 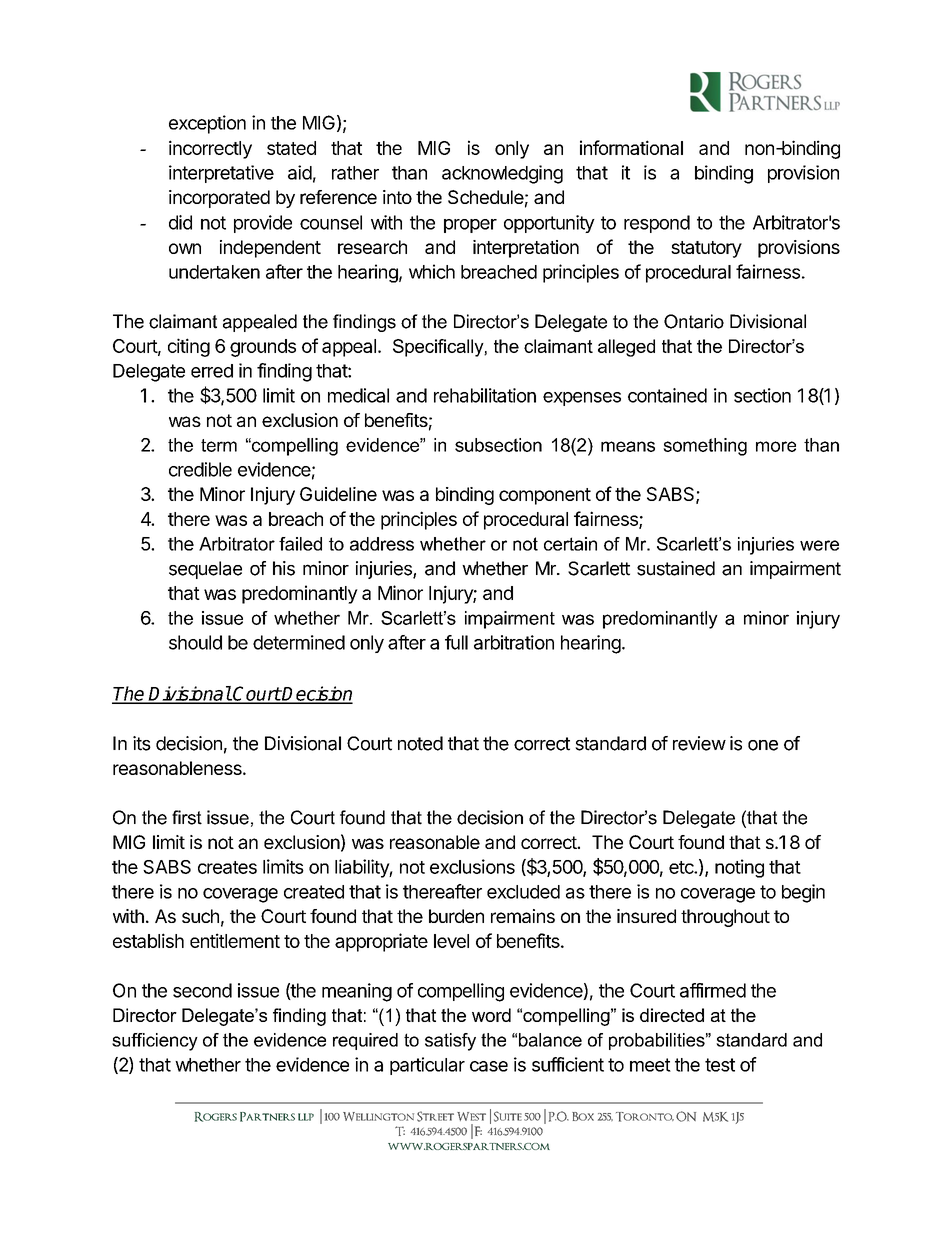 What do you see at coordinates (725, 918) in the screenshot?
I see `throughout` at bounding box center [725, 918].
